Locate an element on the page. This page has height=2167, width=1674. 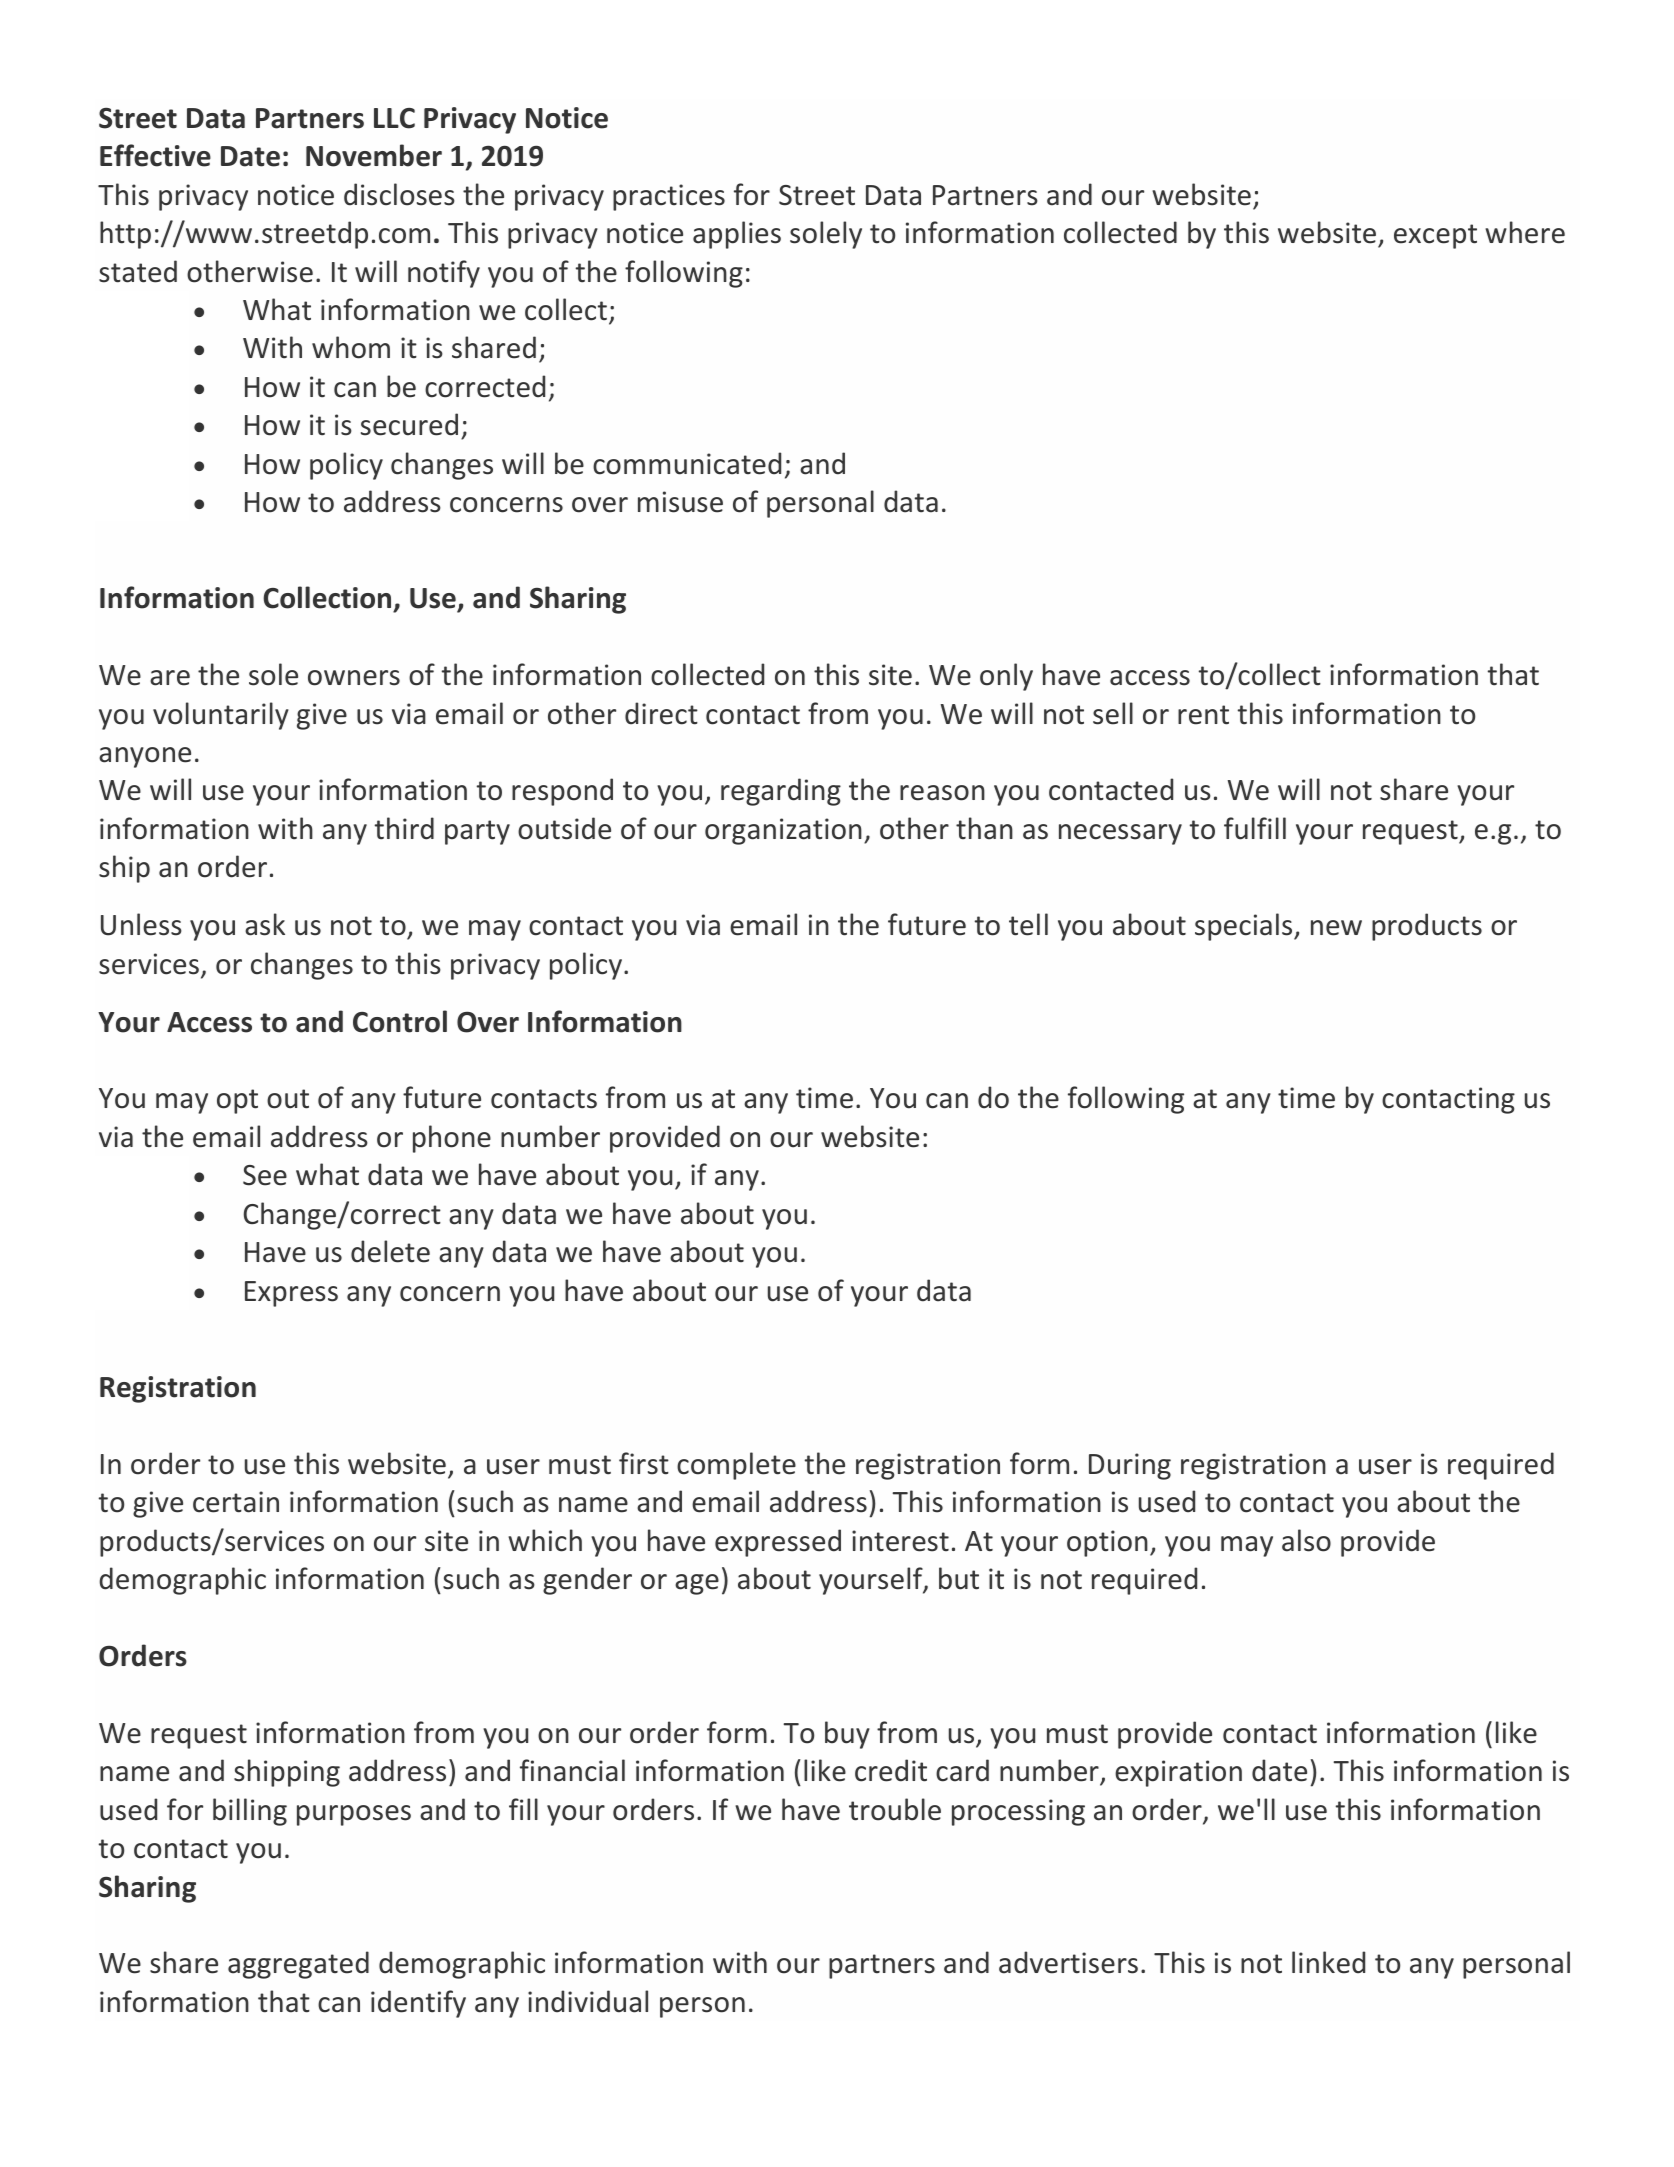
tell is located at coordinates (1028, 924).
